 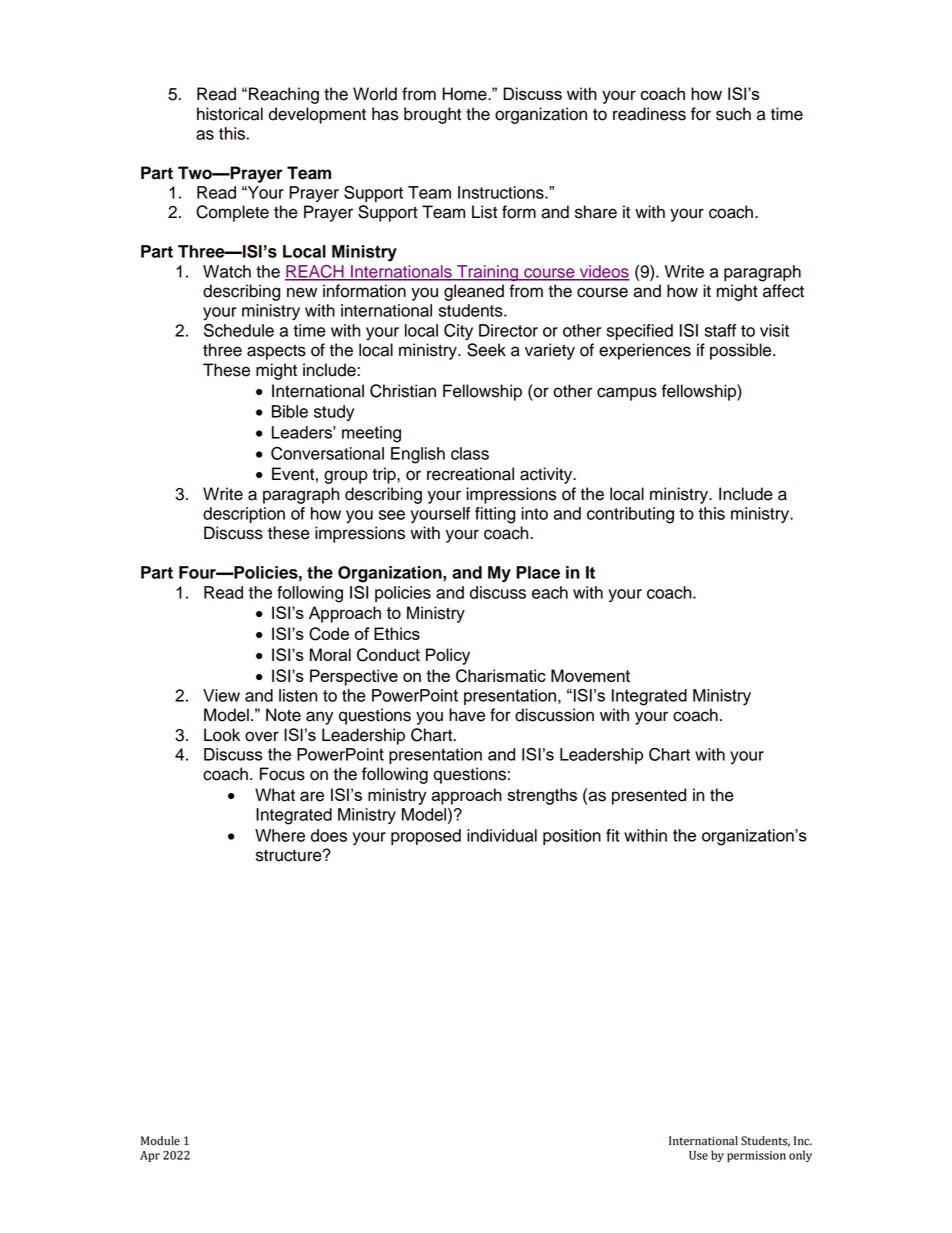 I want to click on Use, so click(x=698, y=1155).
